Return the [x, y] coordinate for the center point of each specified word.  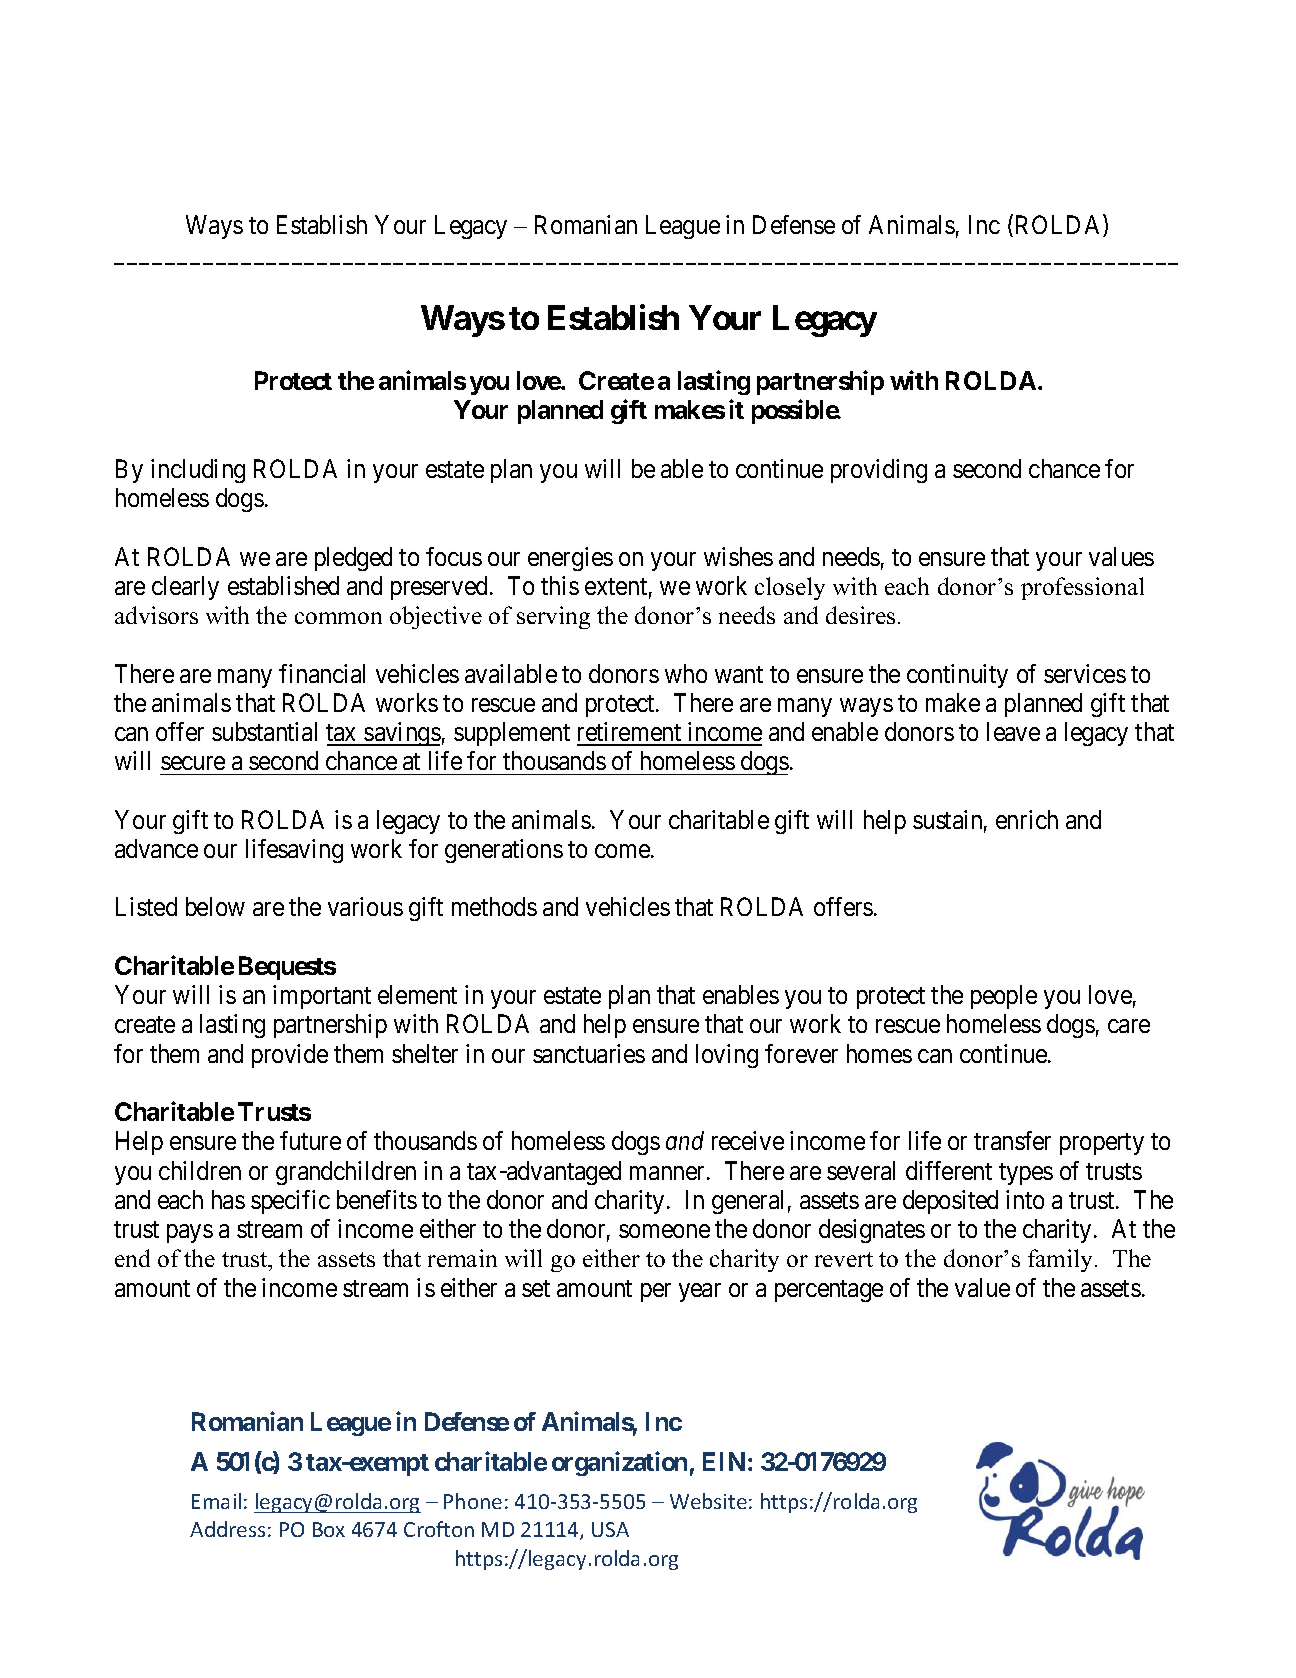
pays [190, 1233]
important [322, 997]
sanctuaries [589, 1053]
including [198, 471]
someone [664, 1231]
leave [1013, 731]
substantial [264, 731]
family [1062, 1260]
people [1004, 997]
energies [570, 559]
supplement [512, 734]
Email [216, 1501]
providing [879, 471]
